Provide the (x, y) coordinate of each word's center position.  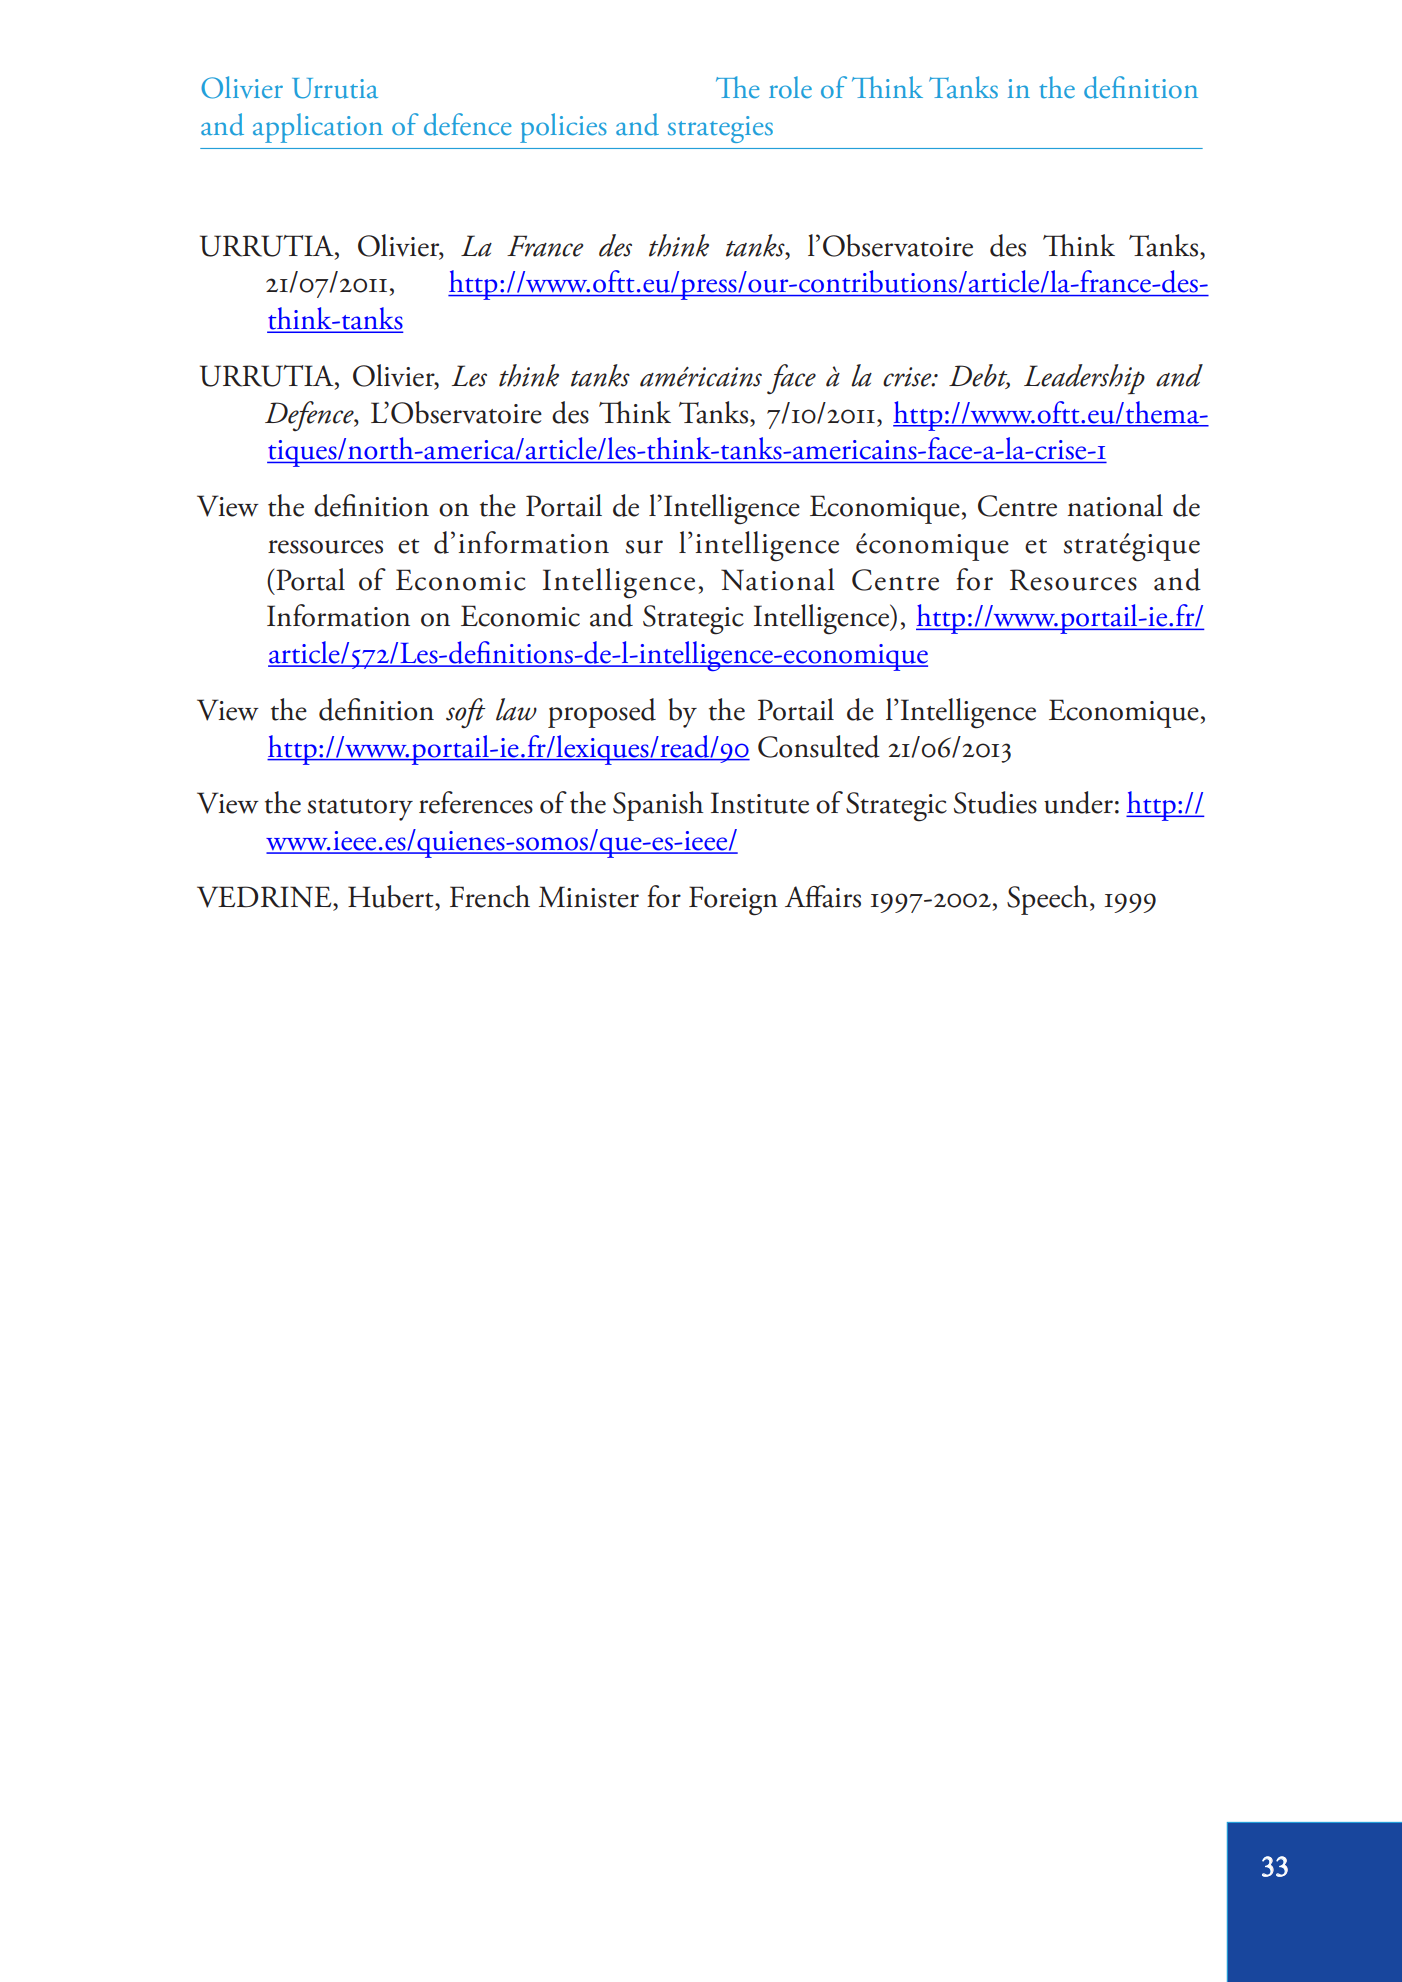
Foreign (733, 901)
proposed (602, 713)
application (318, 128)
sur (644, 547)
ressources (325, 547)
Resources (1073, 580)
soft (466, 713)
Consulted (819, 746)
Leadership (1084, 379)
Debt (979, 376)
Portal (309, 579)
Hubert (392, 896)
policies (563, 128)
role (790, 87)
